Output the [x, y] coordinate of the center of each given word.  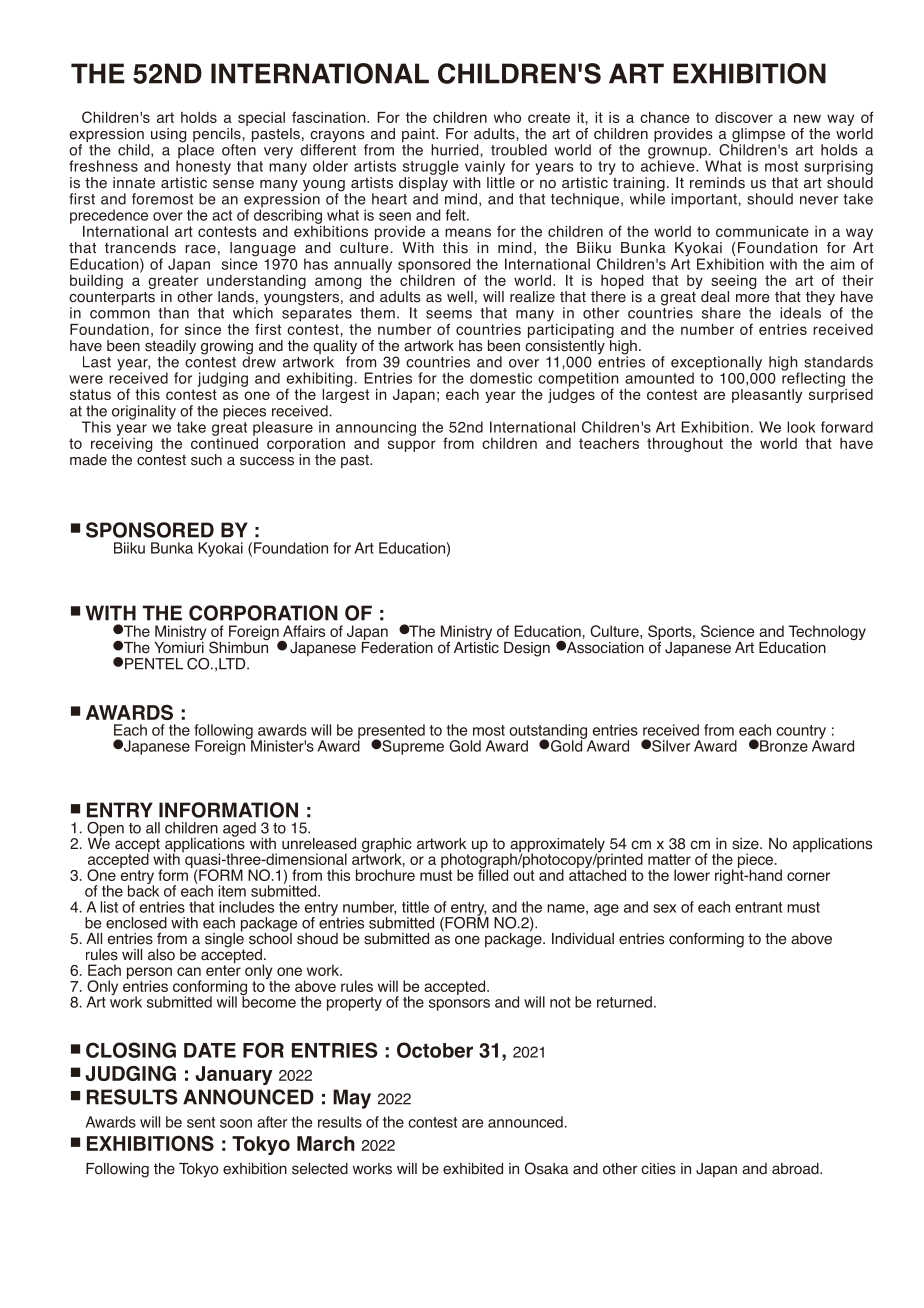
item [232, 891]
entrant [758, 907]
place [195, 151]
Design [527, 649]
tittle [415, 907]
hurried [456, 150]
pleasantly [767, 396]
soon [236, 1123]
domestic [501, 378]
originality [144, 412]
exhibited [473, 1169]
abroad [796, 1169]
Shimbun [239, 646]
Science [727, 631]
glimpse [758, 136]
